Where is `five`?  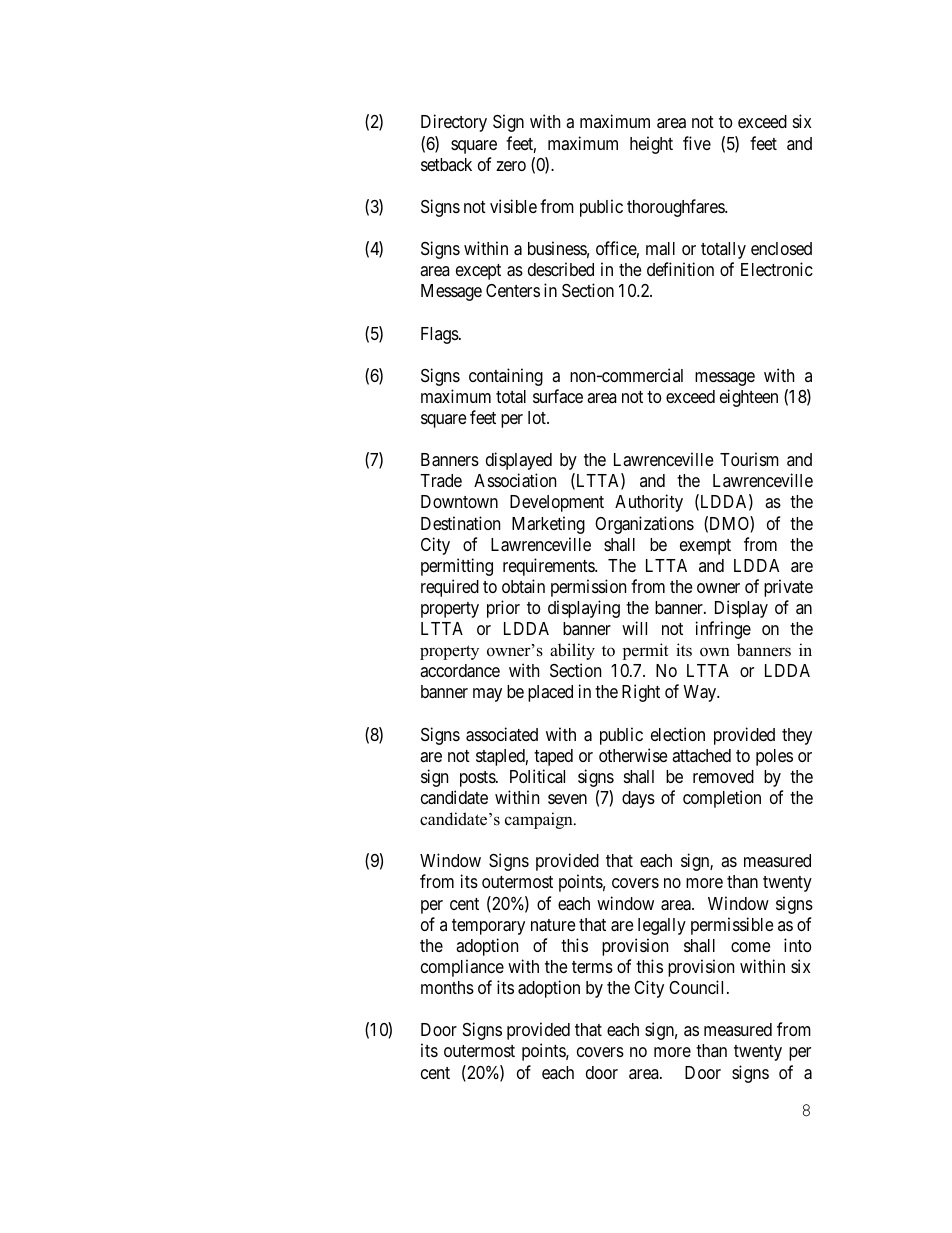 five is located at coordinates (697, 143).
